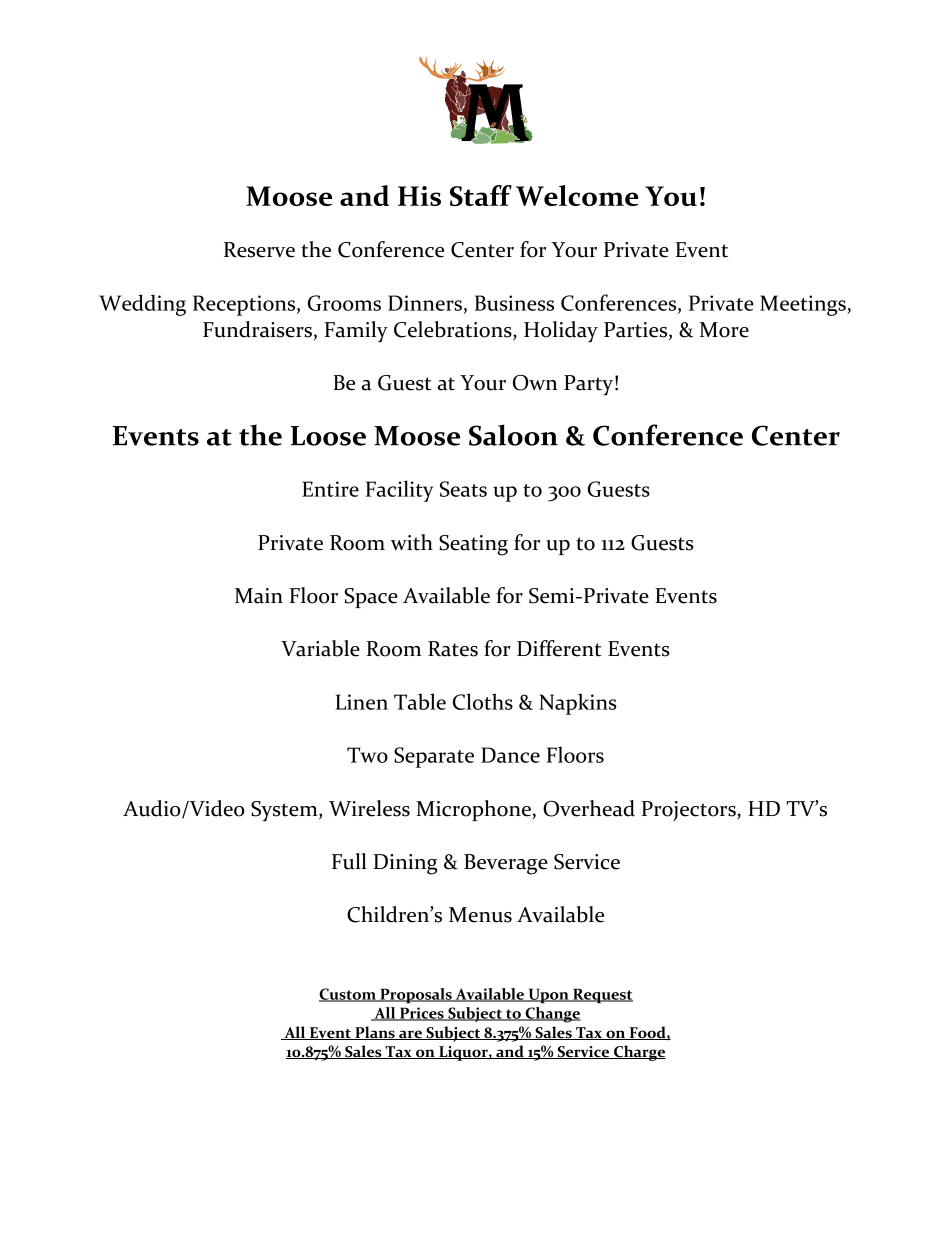  Describe the element at coordinates (804, 305) in the document. I see `Meetings` at that location.
